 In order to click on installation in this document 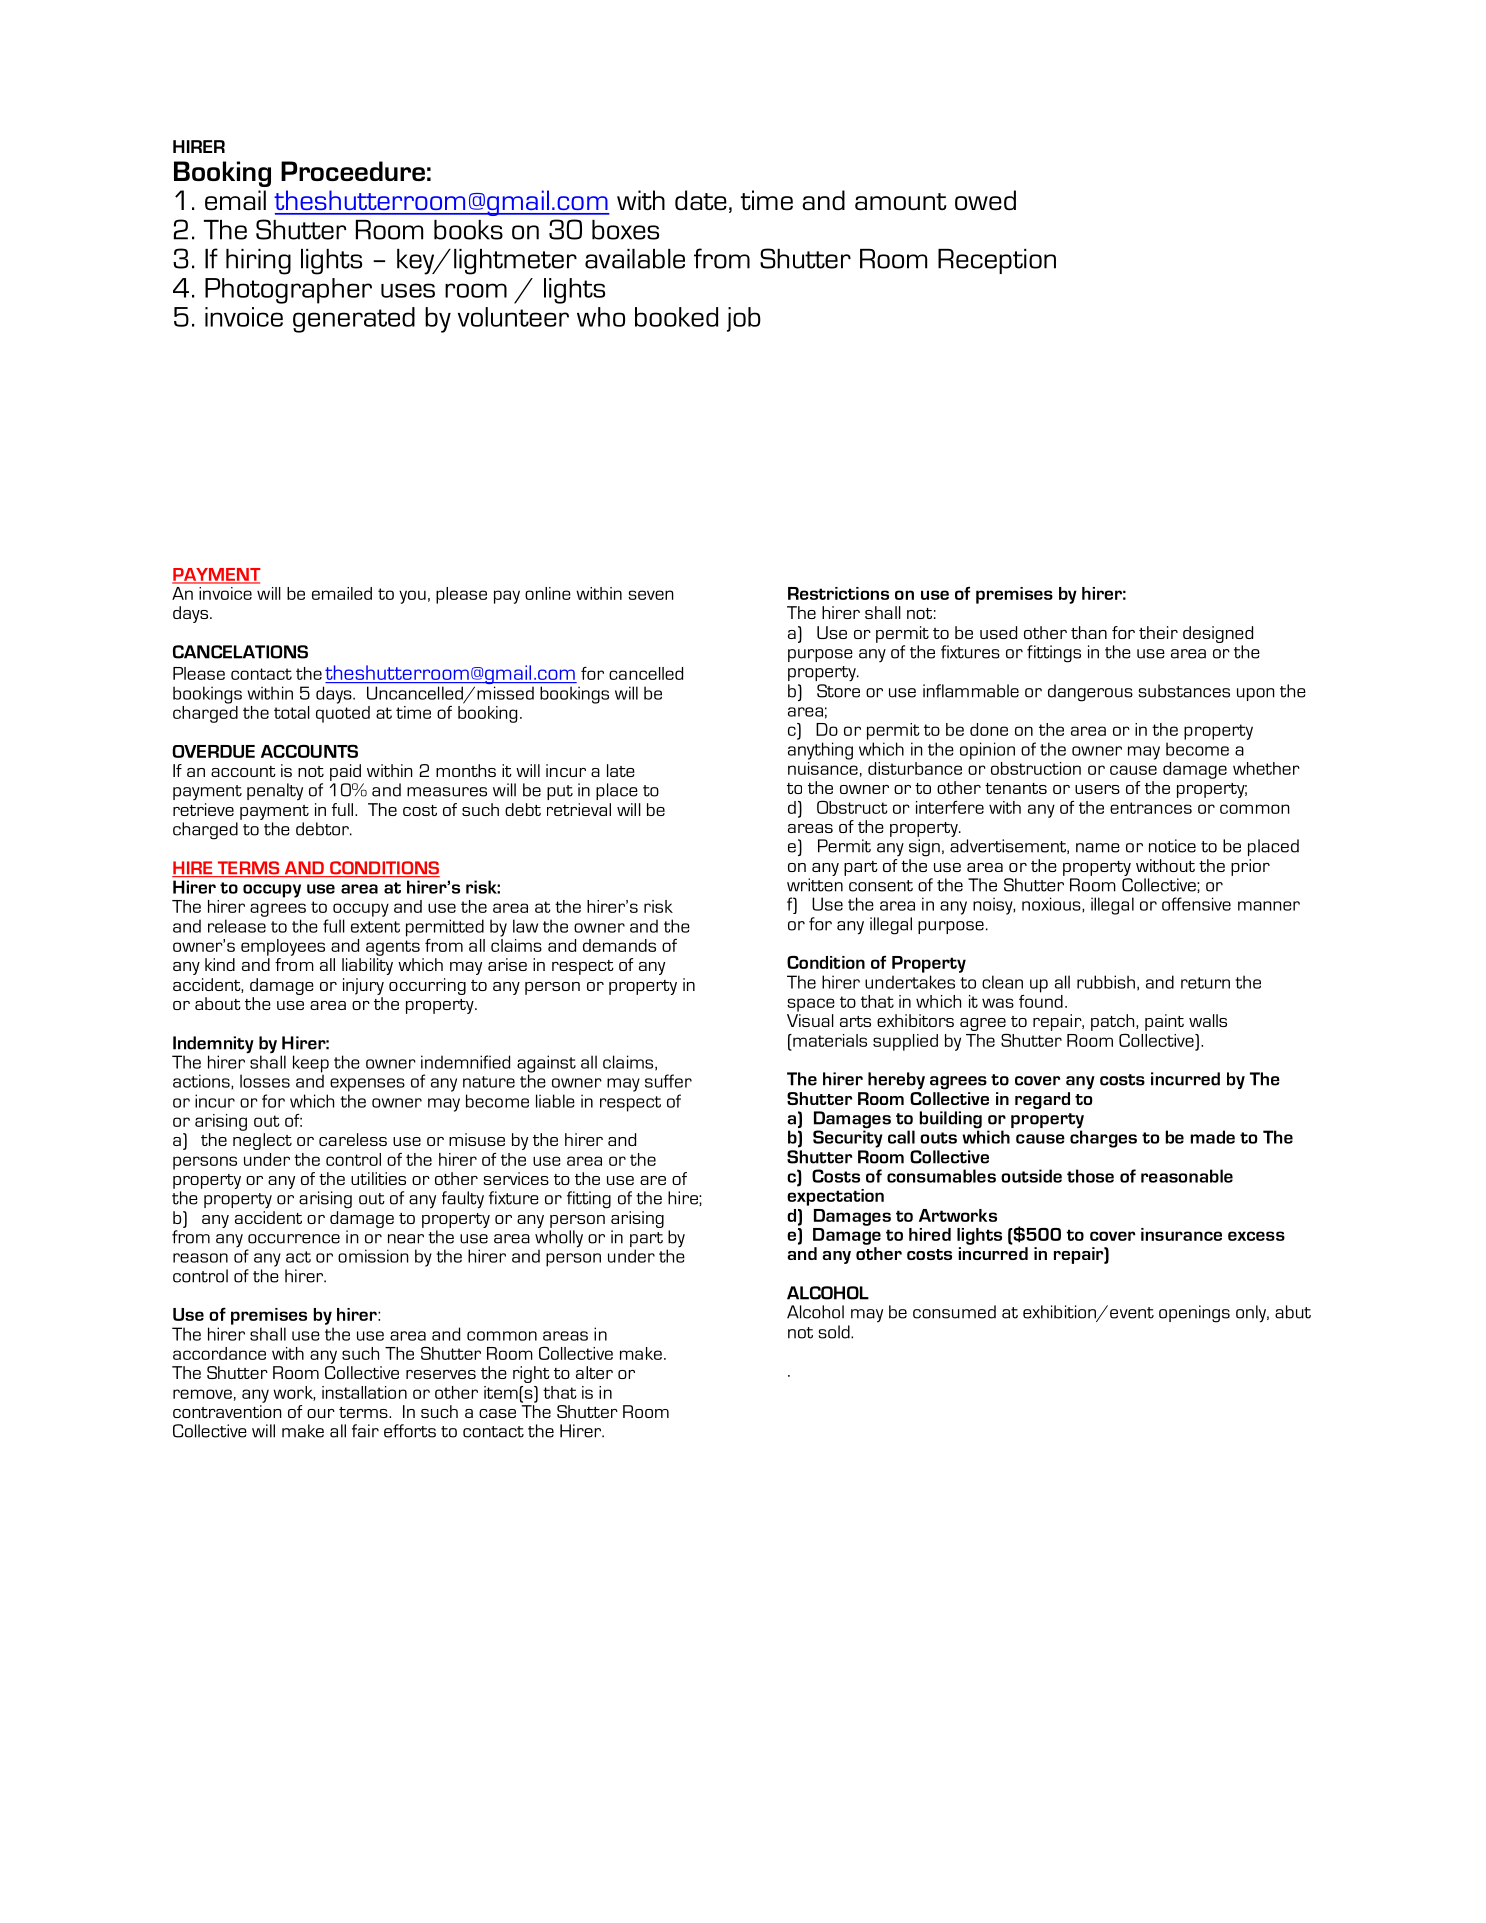, I will do `click(364, 1392)`.
